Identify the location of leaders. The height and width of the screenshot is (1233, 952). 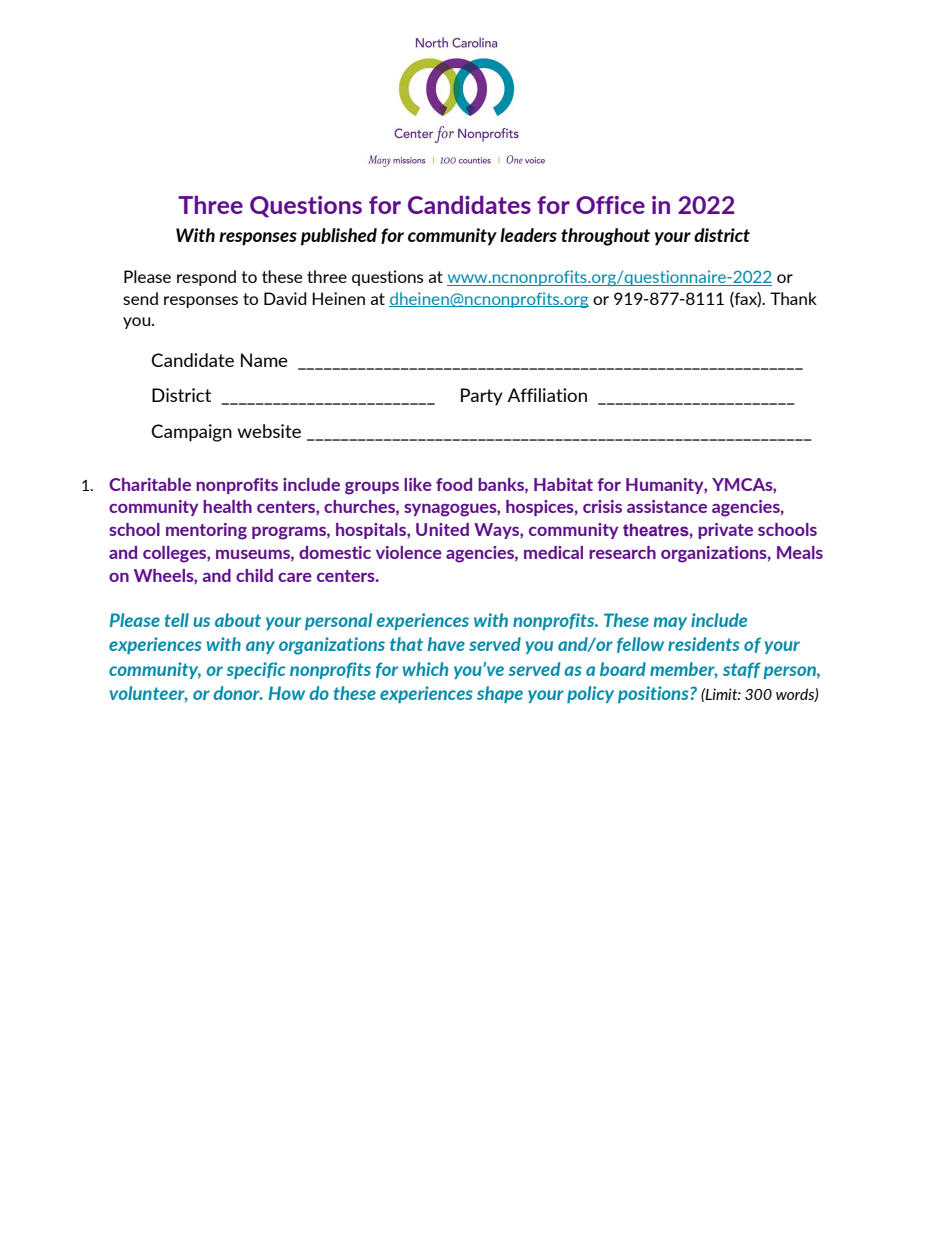
(528, 235).
